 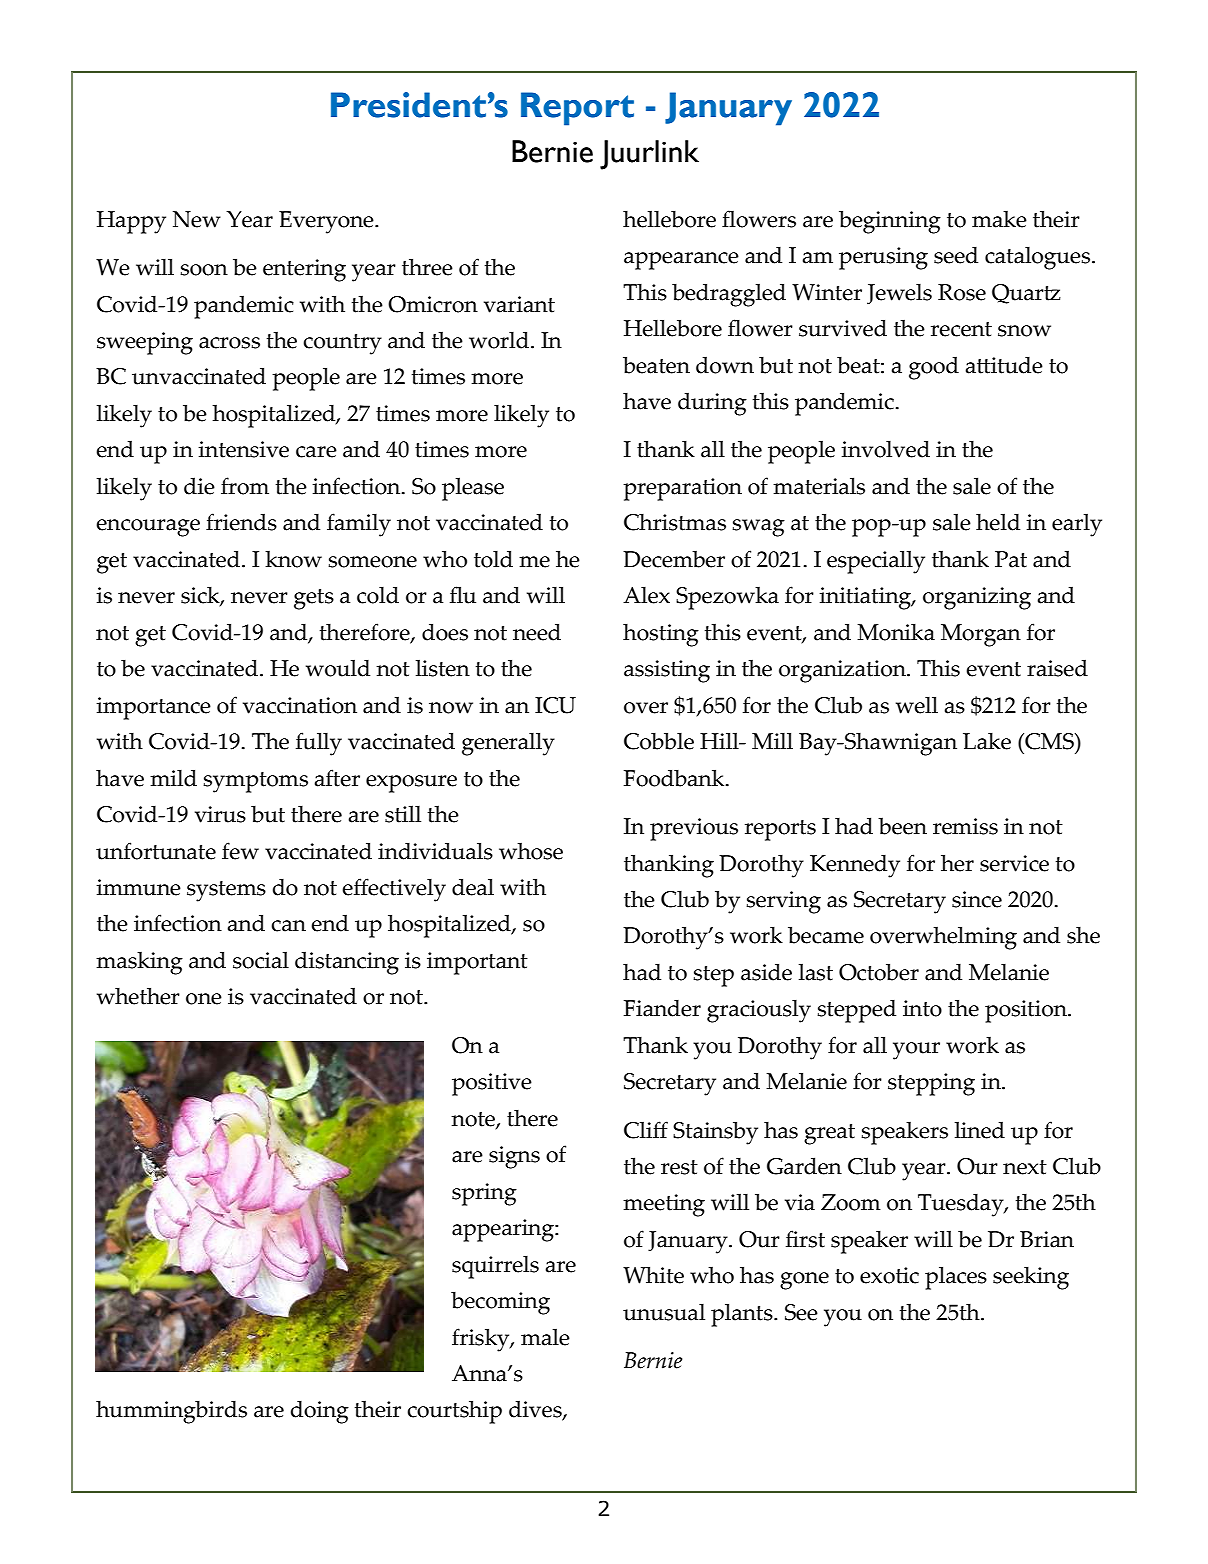 What do you see at coordinates (998, 522) in the screenshot?
I see `held` at bounding box center [998, 522].
